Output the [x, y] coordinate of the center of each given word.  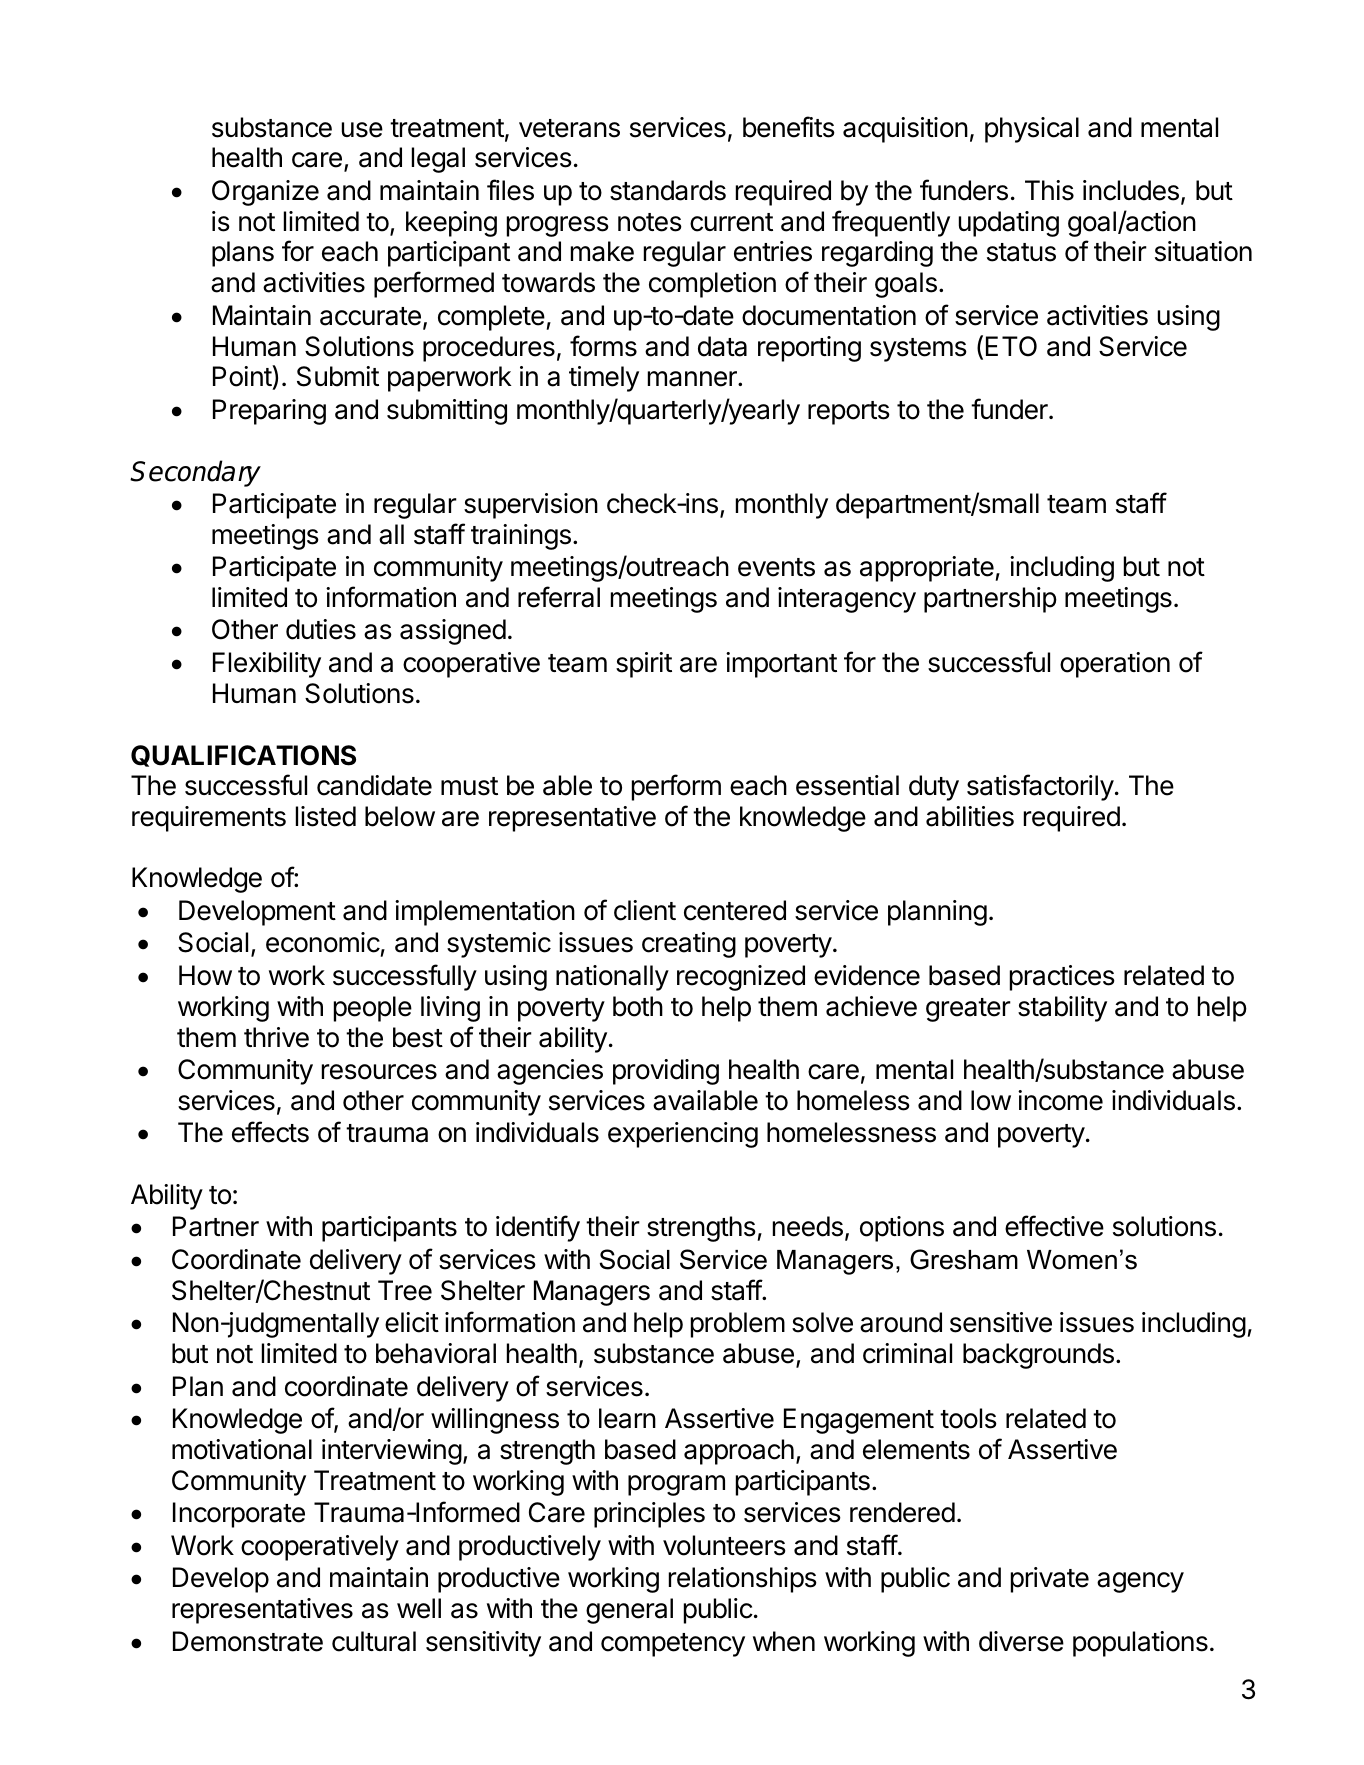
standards [668, 190]
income [1060, 1100]
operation [1115, 665]
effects [270, 1132]
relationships [743, 1580]
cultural [374, 1641]
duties [321, 629]
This [1049, 190]
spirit [644, 665]
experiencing [683, 1135]
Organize [265, 193]
